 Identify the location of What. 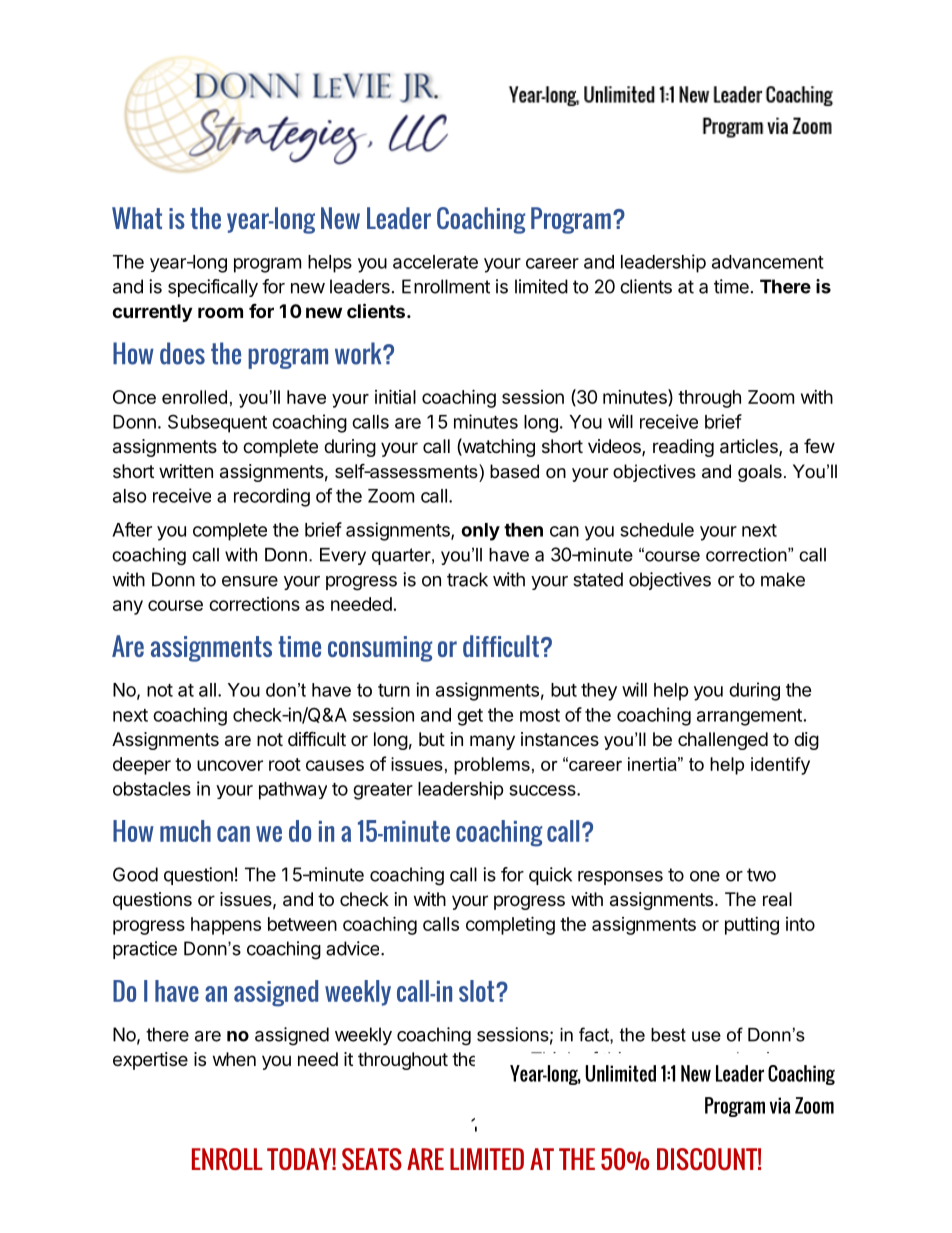
(137, 218).
